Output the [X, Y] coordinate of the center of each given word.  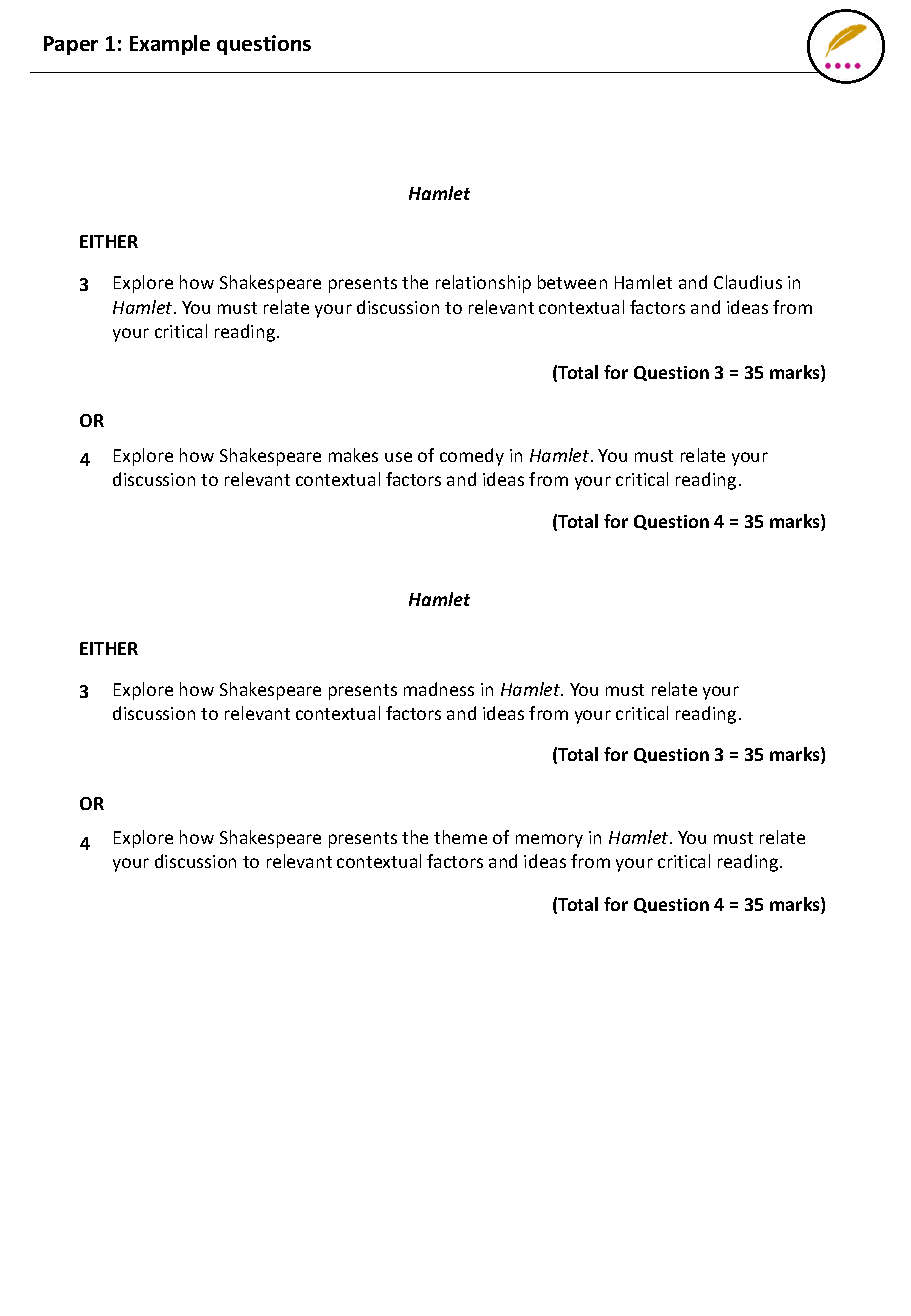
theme [460, 837]
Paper [71, 45]
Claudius [748, 282]
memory [549, 841]
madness [439, 689]
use [398, 457]
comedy [472, 457]
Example [170, 45]
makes [353, 455]
